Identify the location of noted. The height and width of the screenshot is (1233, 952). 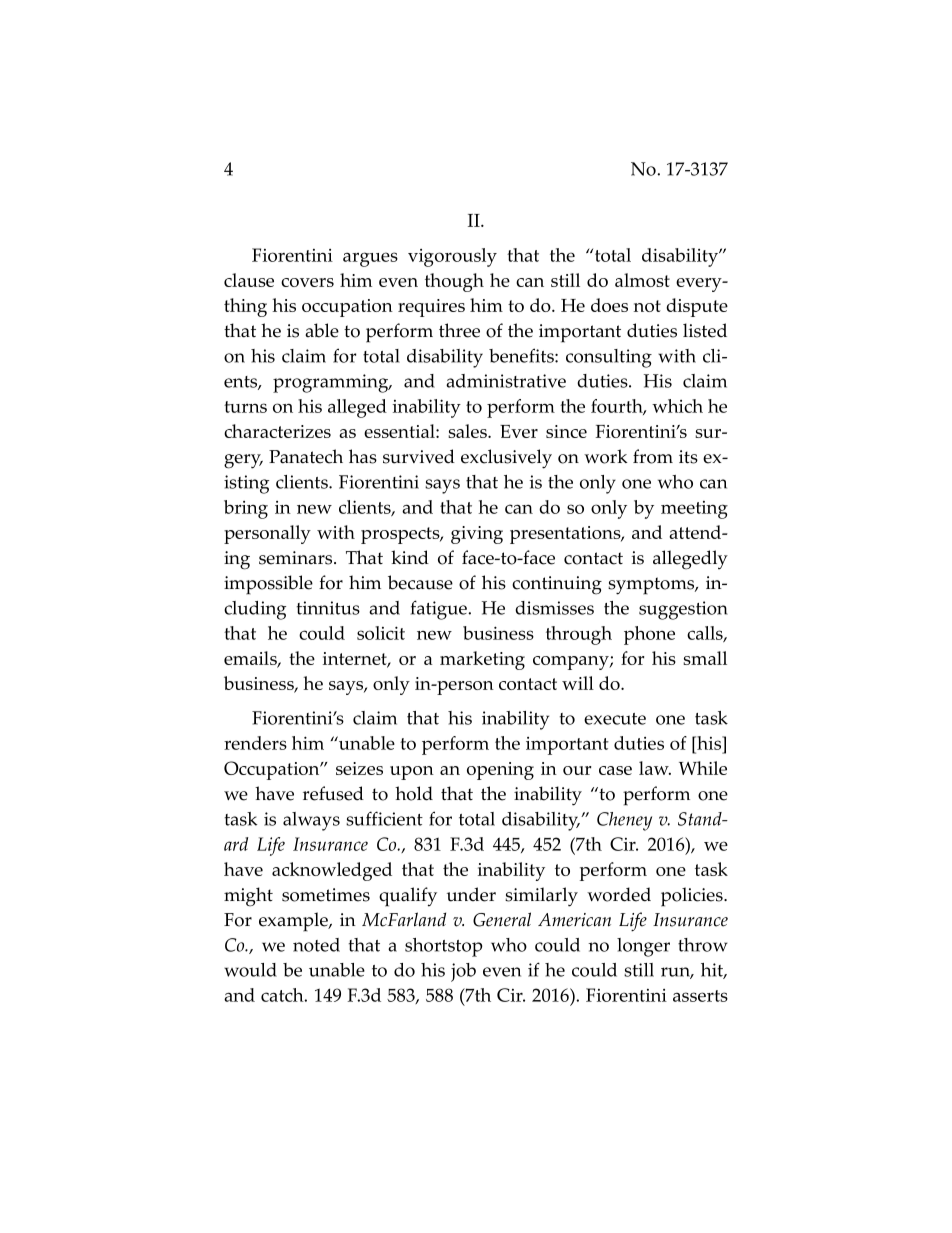
(316, 945).
